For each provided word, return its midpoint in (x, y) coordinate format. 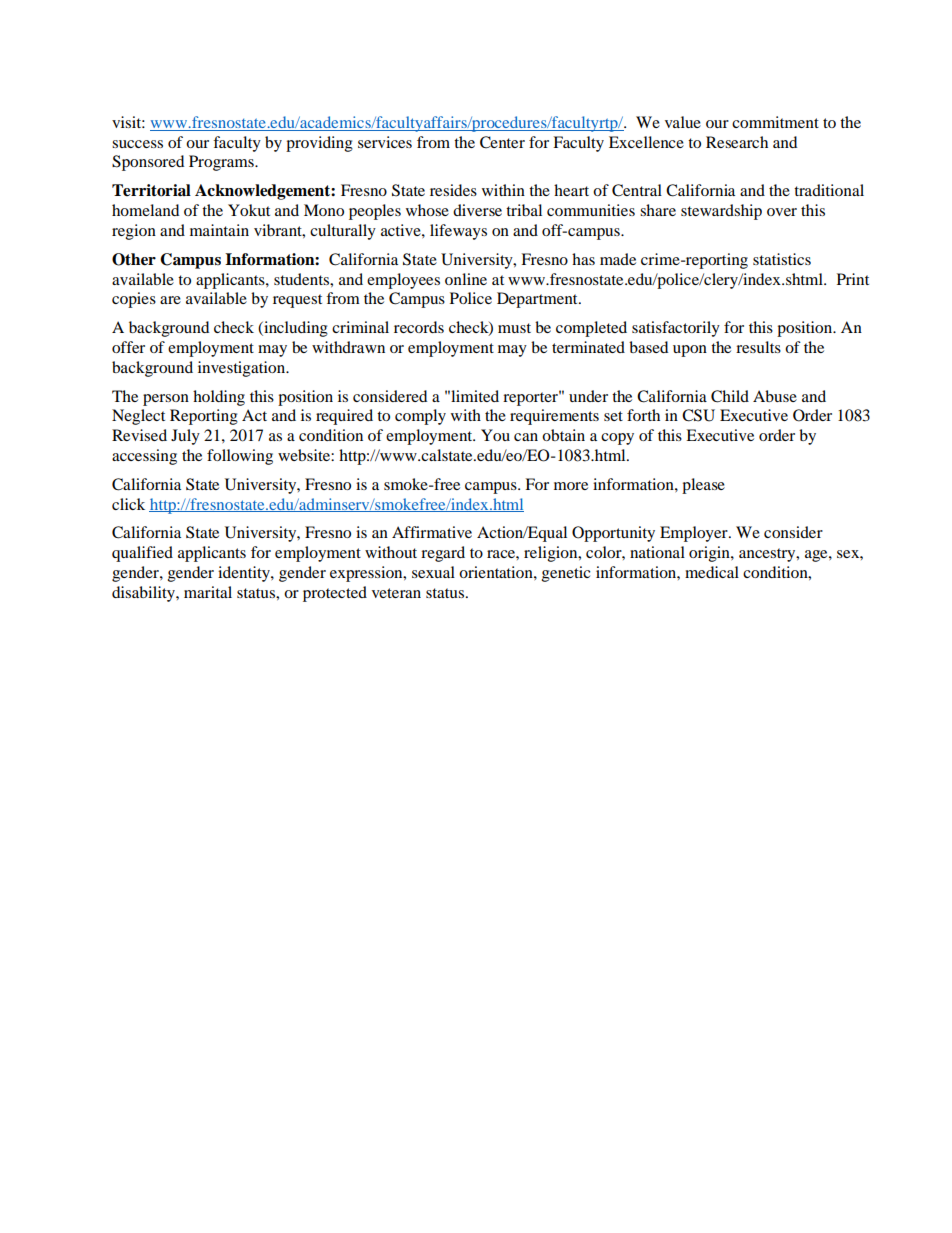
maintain (219, 230)
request (297, 301)
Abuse (775, 396)
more (571, 486)
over (782, 212)
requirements (554, 417)
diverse (477, 210)
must (514, 328)
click (128, 504)
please (703, 486)
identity (245, 574)
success (137, 144)
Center (502, 142)
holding (219, 398)
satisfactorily (676, 329)
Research (737, 142)
